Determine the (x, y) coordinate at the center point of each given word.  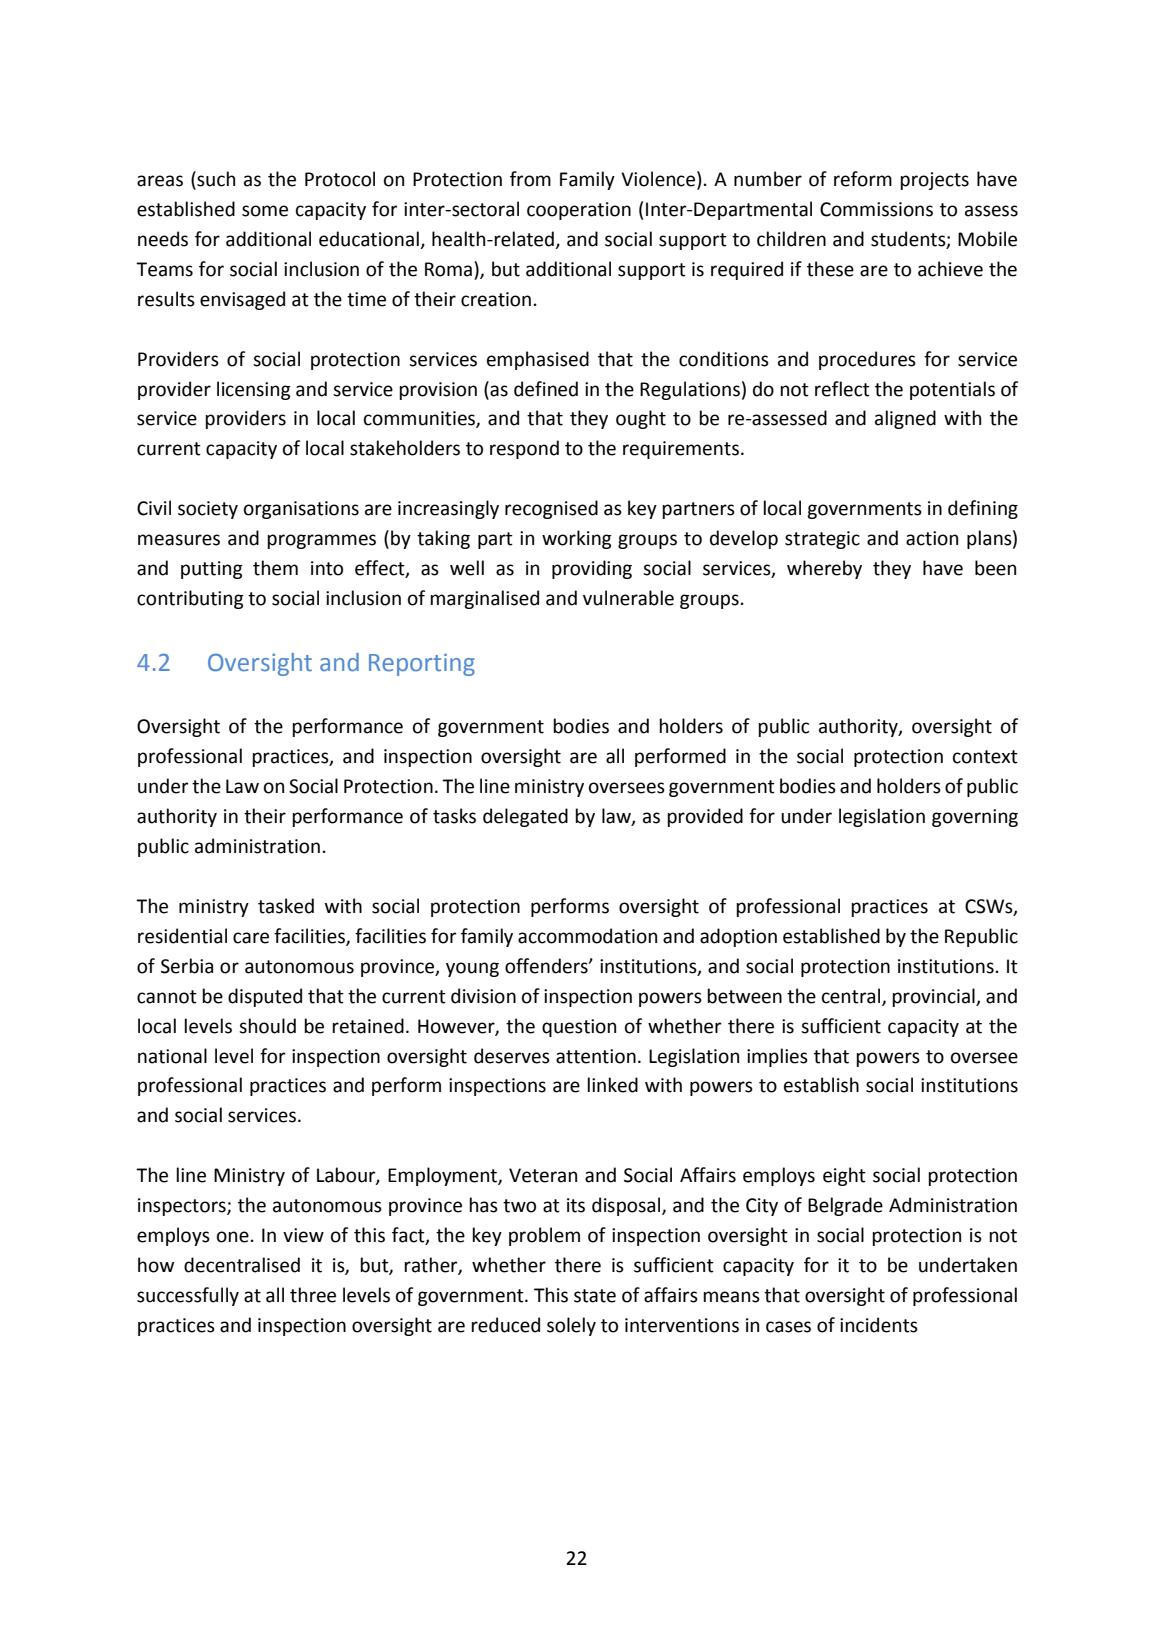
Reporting (422, 665)
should (267, 1026)
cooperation (579, 211)
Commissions (876, 209)
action (932, 538)
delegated (525, 817)
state (595, 1296)
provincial (934, 997)
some (265, 211)
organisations (301, 510)
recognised (551, 509)
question (579, 1028)
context (985, 757)
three (313, 1295)
